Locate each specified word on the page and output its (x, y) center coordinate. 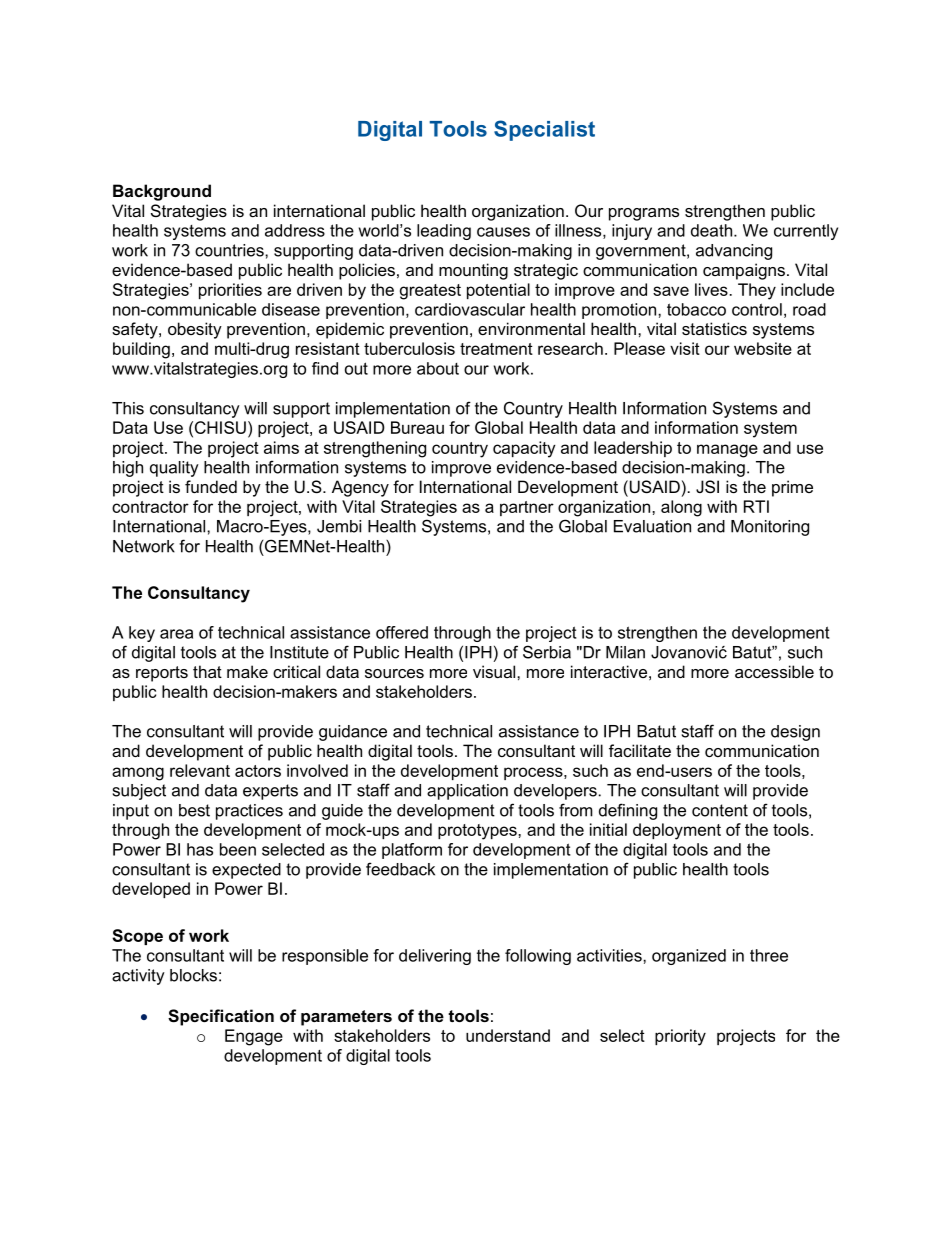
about (438, 368)
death (713, 230)
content (720, 810)
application (467, 792)
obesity (195, 330)
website (763, 348)
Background (162, 192)
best (194, 810)
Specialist (544, 130)
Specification (221, 1017)
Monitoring (770, 528)
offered (402, 632)
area (176, 634)
